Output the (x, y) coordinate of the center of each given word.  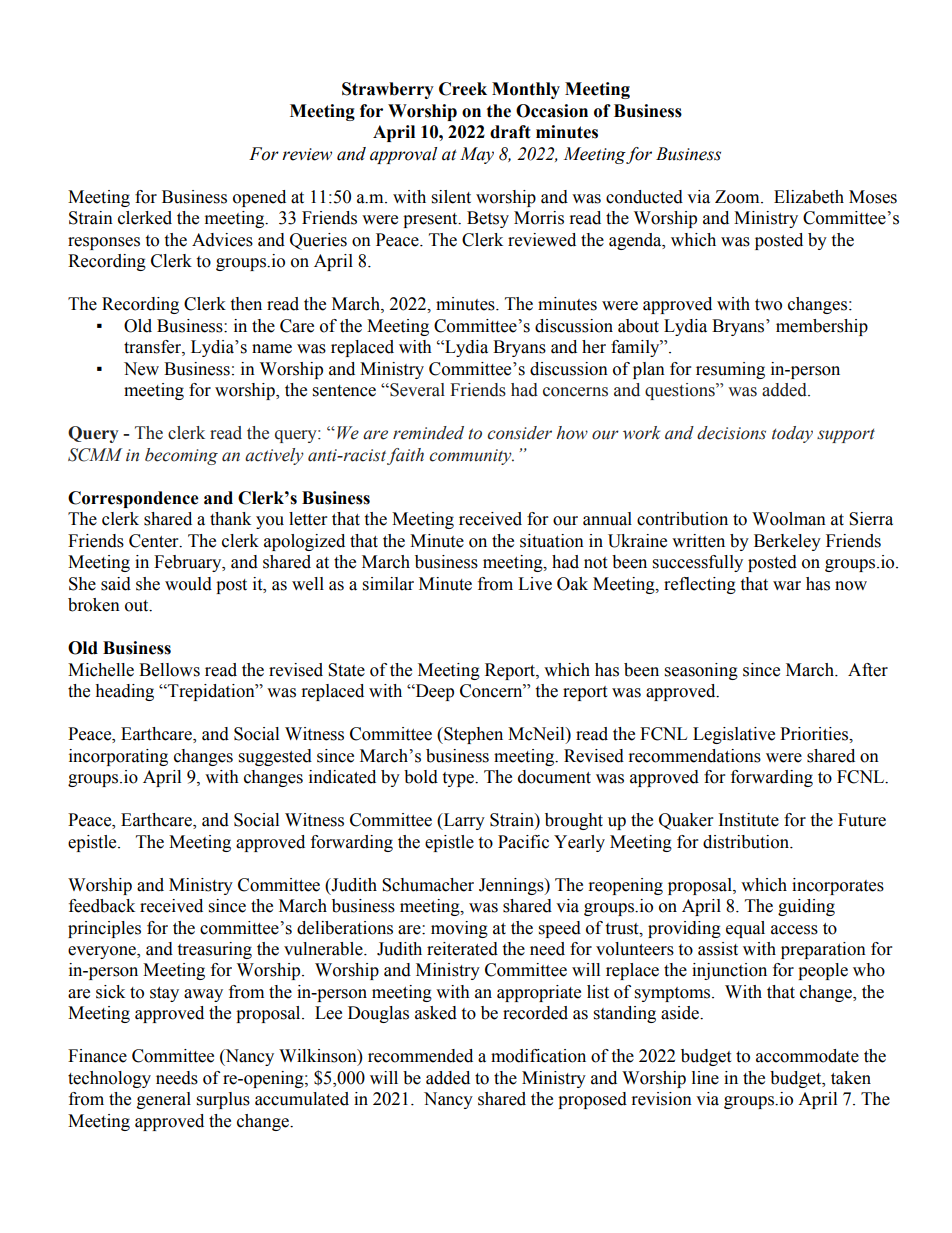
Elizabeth (809, 197)
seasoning (701, 671)
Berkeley (787, 542)
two (768, 305)
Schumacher (428, 885)
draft (510, 132)
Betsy (488, 219)
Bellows (169, 670)
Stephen (472, 735)
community (471, 457)
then (246, 304)
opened (259, 198)
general (164, 1100)
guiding (806, 907)
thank (230, 519)
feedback (102, 906)
